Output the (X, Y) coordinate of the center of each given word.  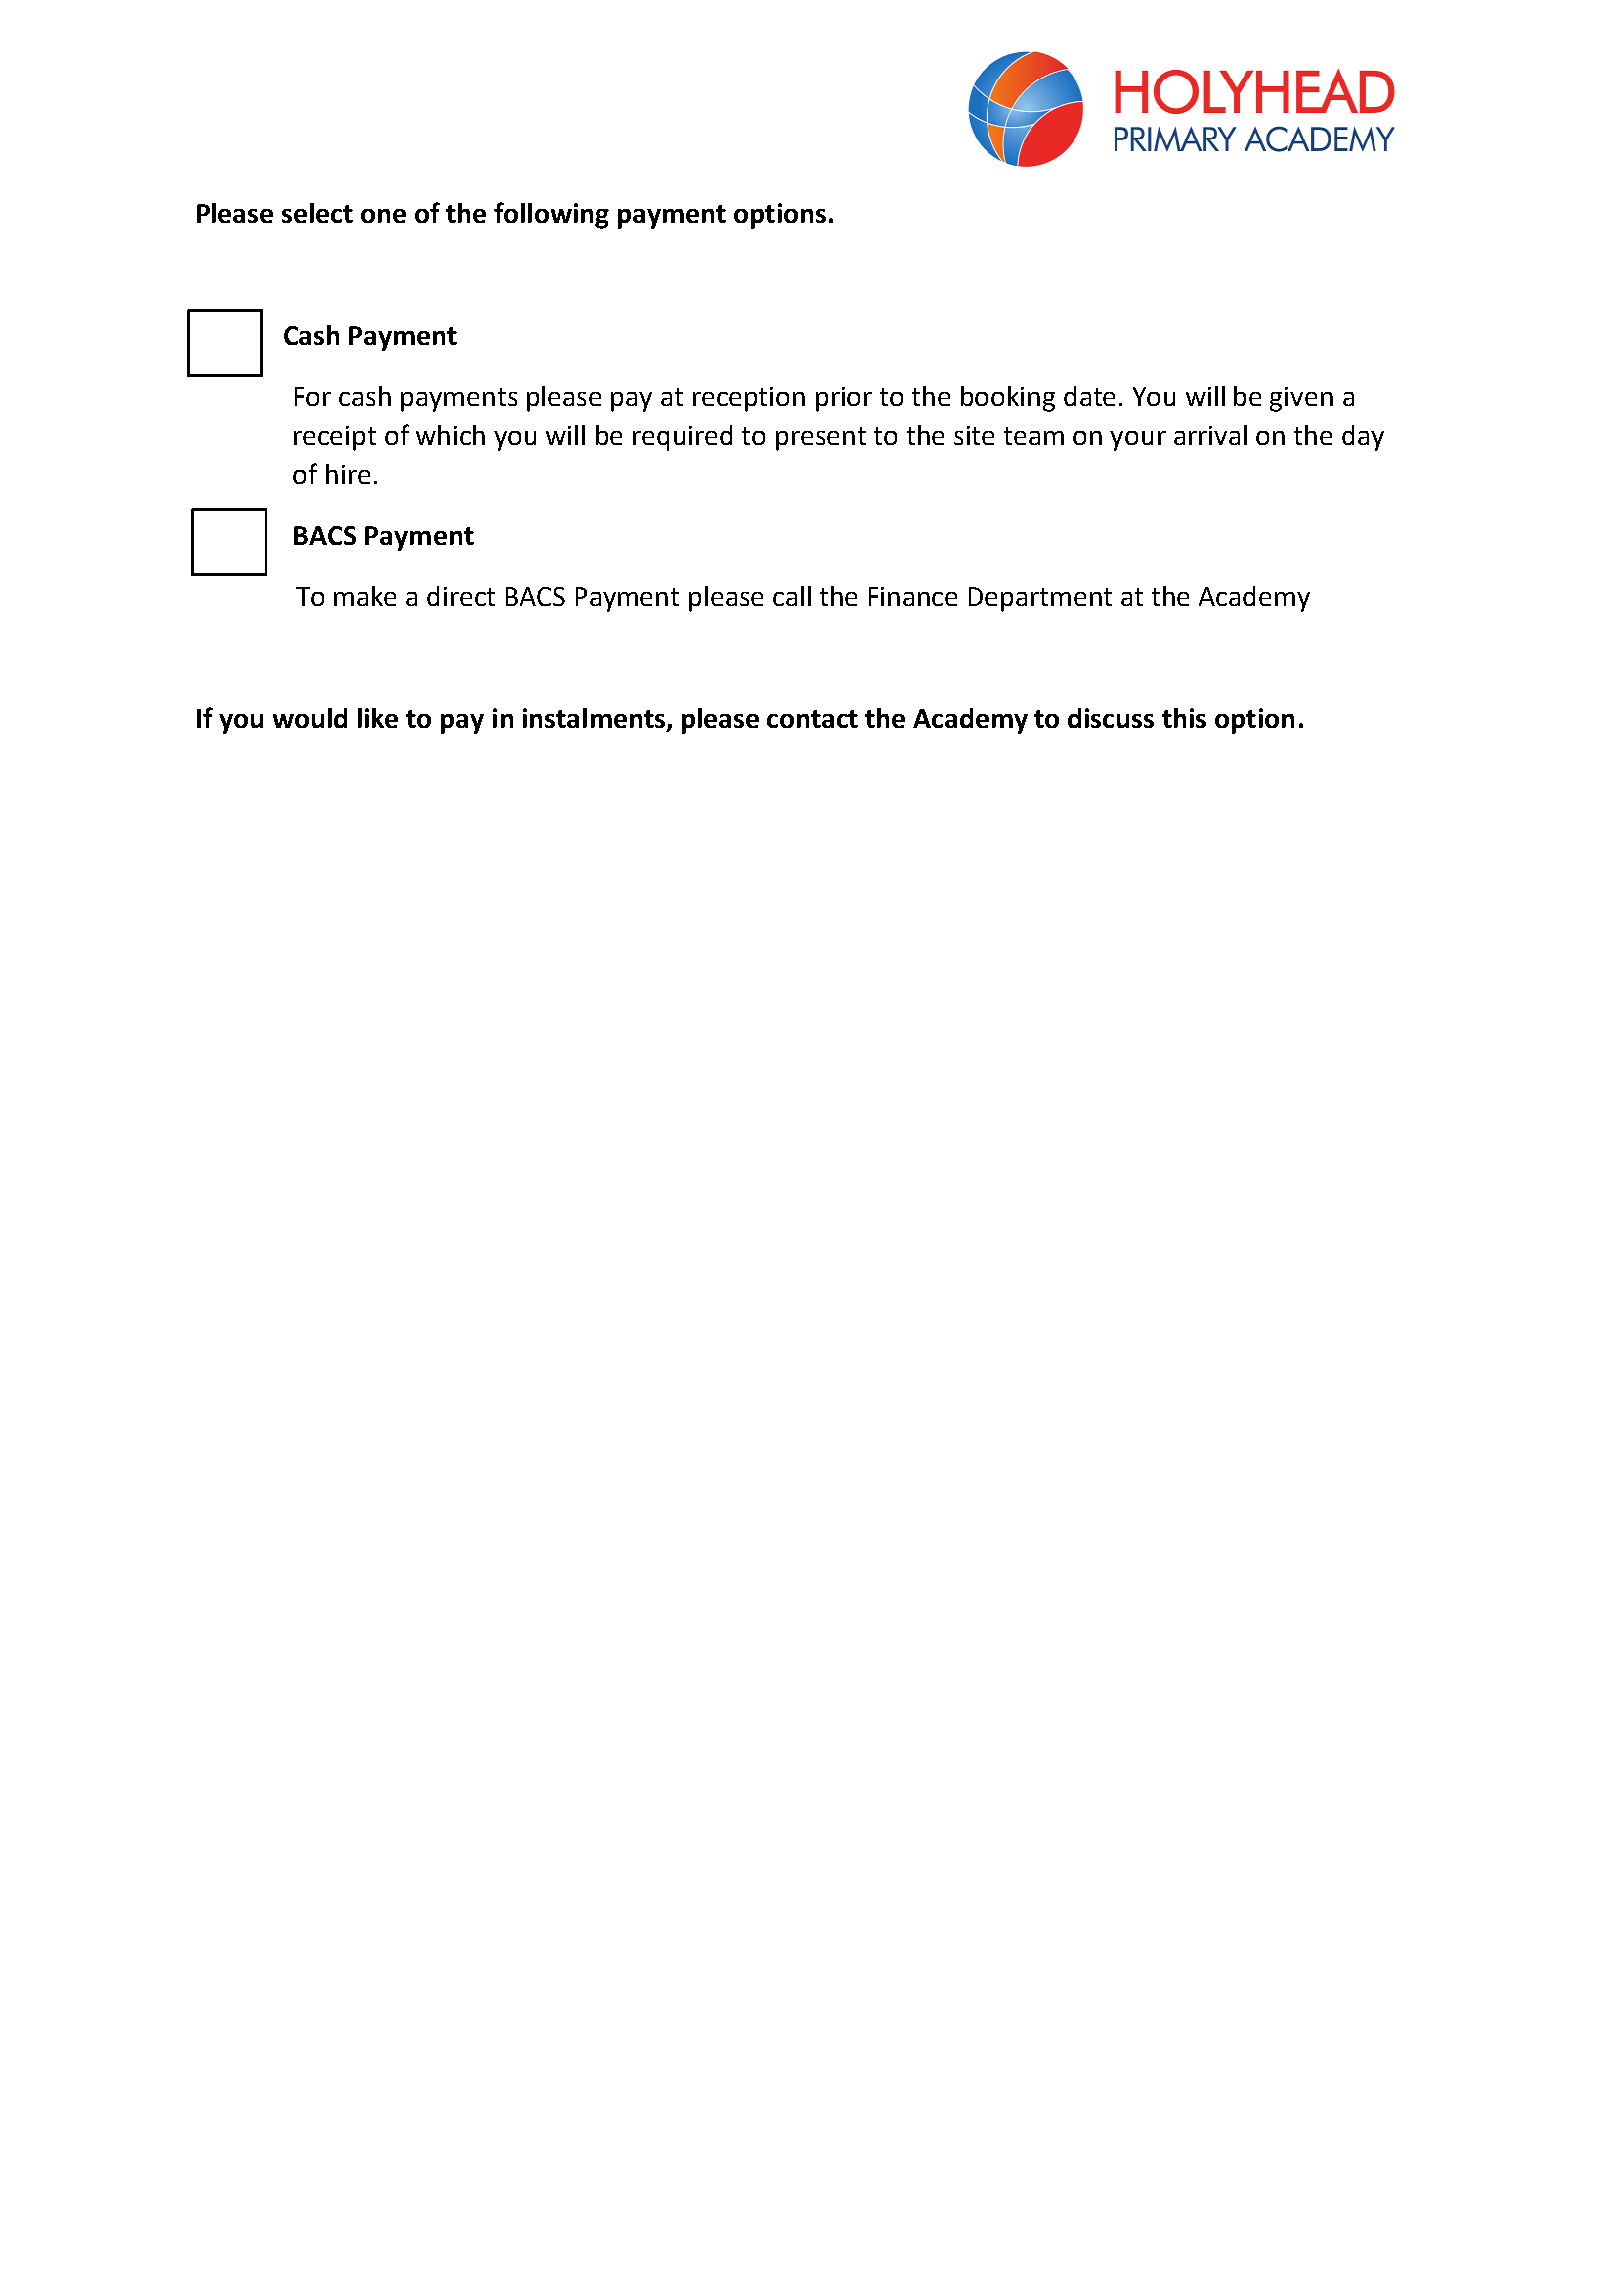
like (378, 718)
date (1089, 396)
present (821, 439)
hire (348, 474)
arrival (1210, 435)
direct (461, 596)
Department (1040, 599)
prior (844, 399)
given (1301, 399)
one (383, 216)
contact (812, 719)
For (313, 396)
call (792, 596)
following (551, 215)
